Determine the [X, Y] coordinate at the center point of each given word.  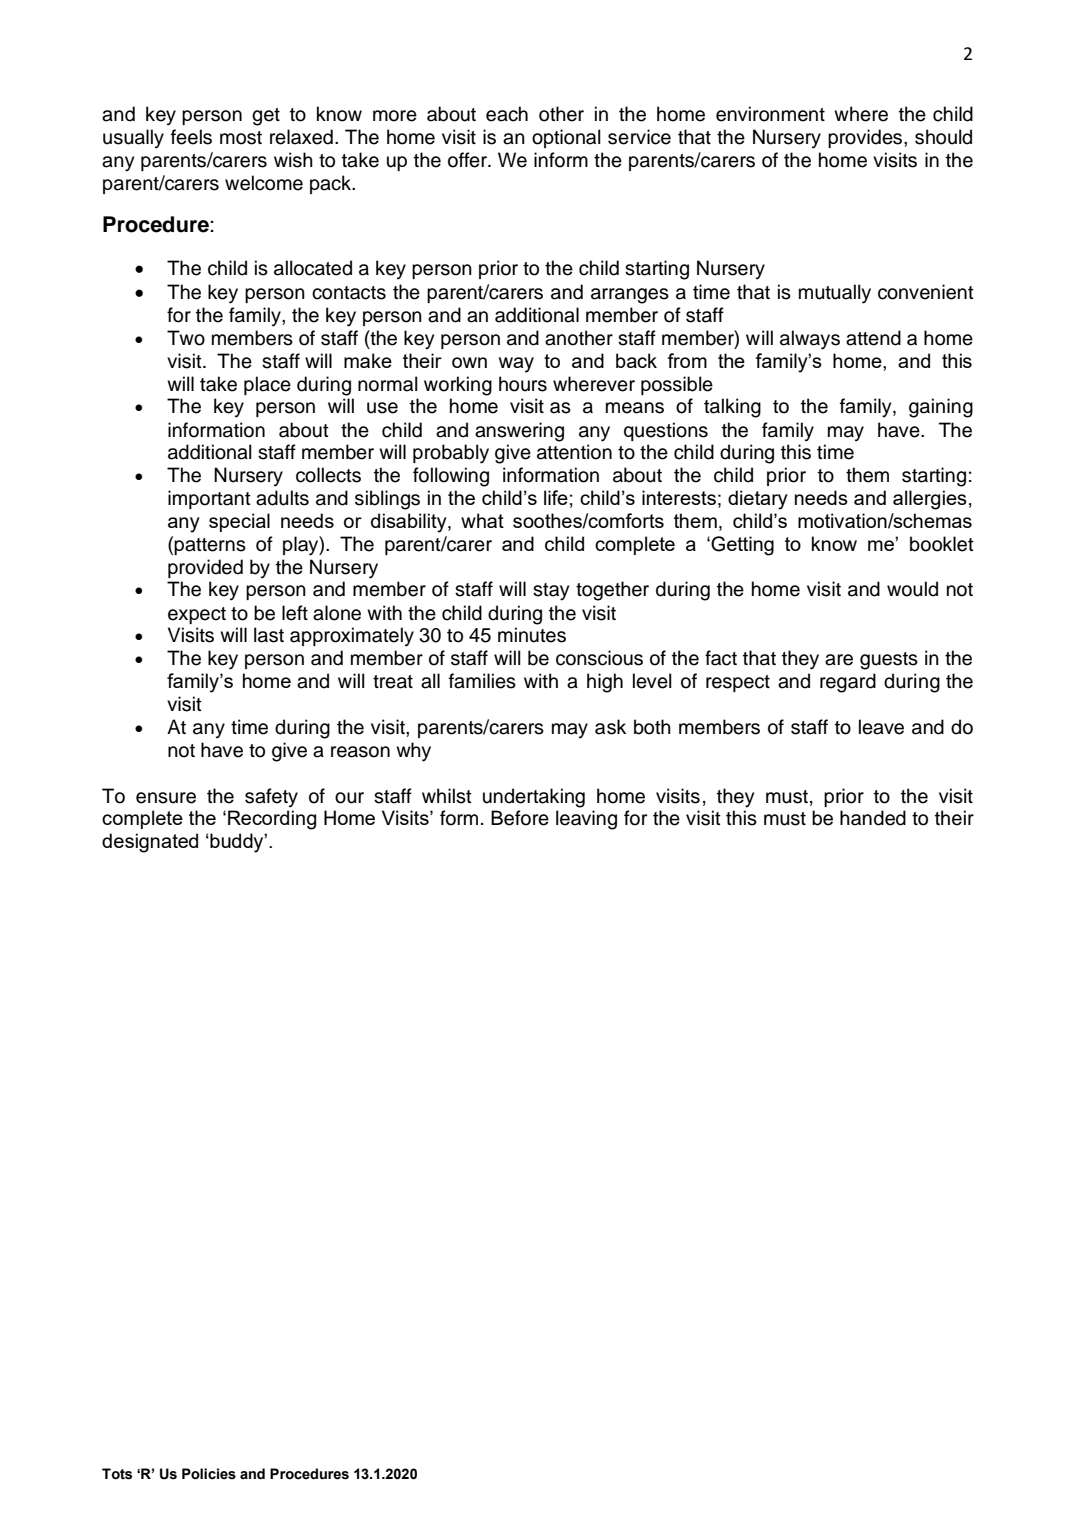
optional [566, 138]
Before [520, 818]
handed [873, 818]
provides [866, 138]
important [209, 499]
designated [150, 843]
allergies [930, 500]
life [556, 497]
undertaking [534, 798]
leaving [586, 820]
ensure [166, 798]
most [241, 138]
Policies [209, 1474]
